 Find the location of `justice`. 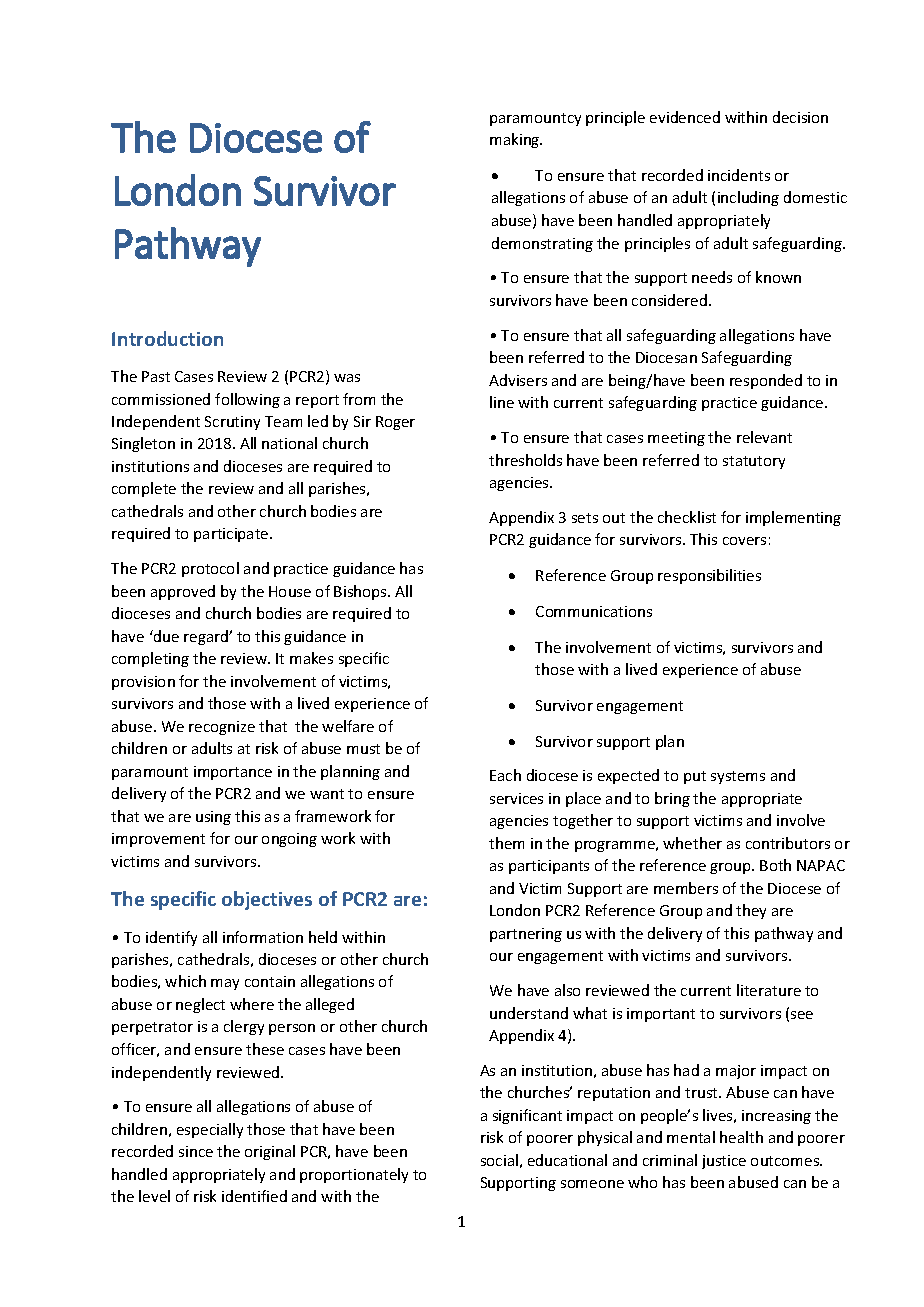

justice is located at coordinates (724, 1162).
